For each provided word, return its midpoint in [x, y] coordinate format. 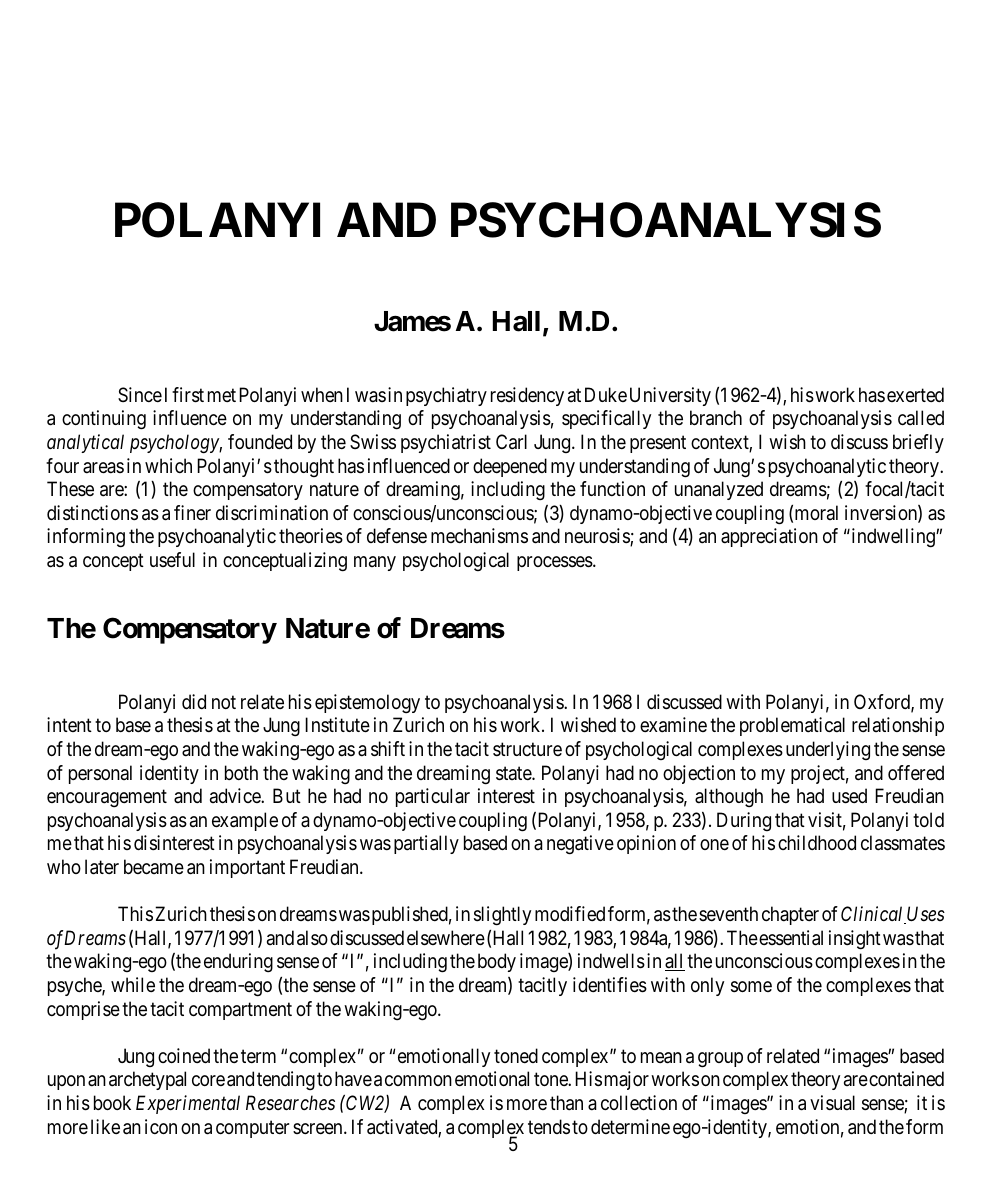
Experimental [188, 1104]
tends [549, 1127]
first [188, 395]
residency [527, 396]
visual [832, 1103]
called [921, 417]
